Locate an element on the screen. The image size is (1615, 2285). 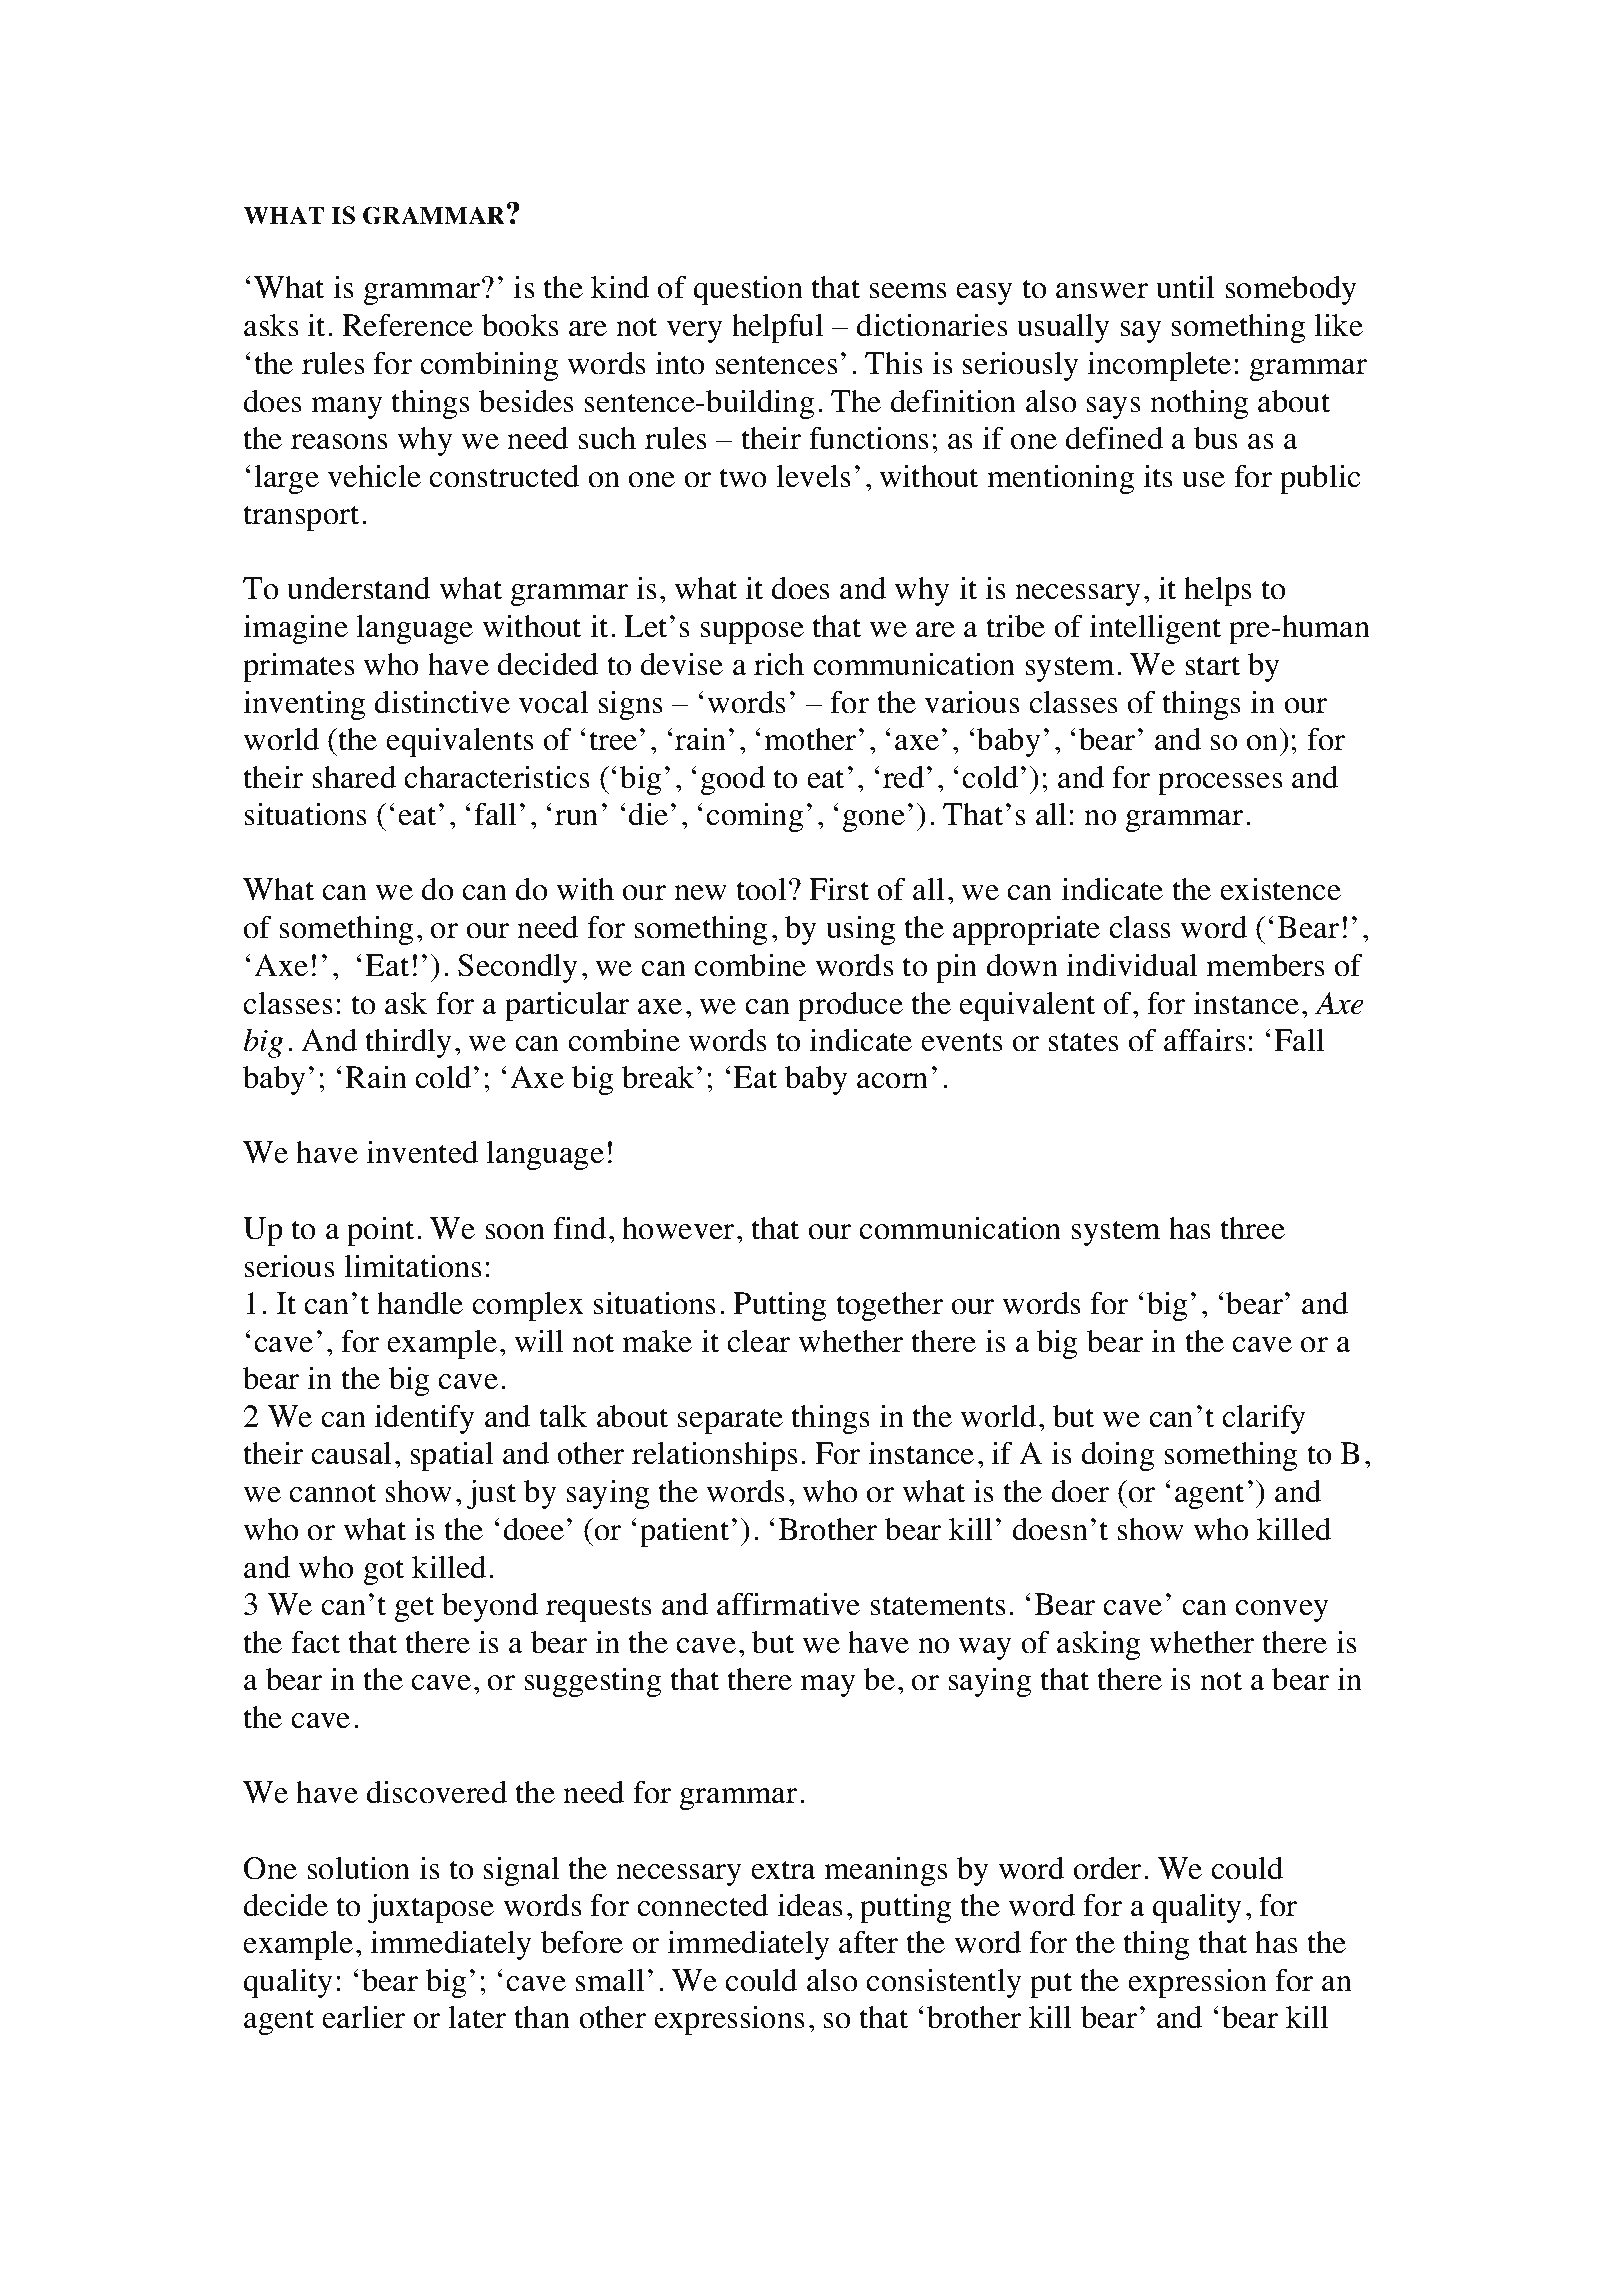
produce is located at coordinates (850, 1006).
